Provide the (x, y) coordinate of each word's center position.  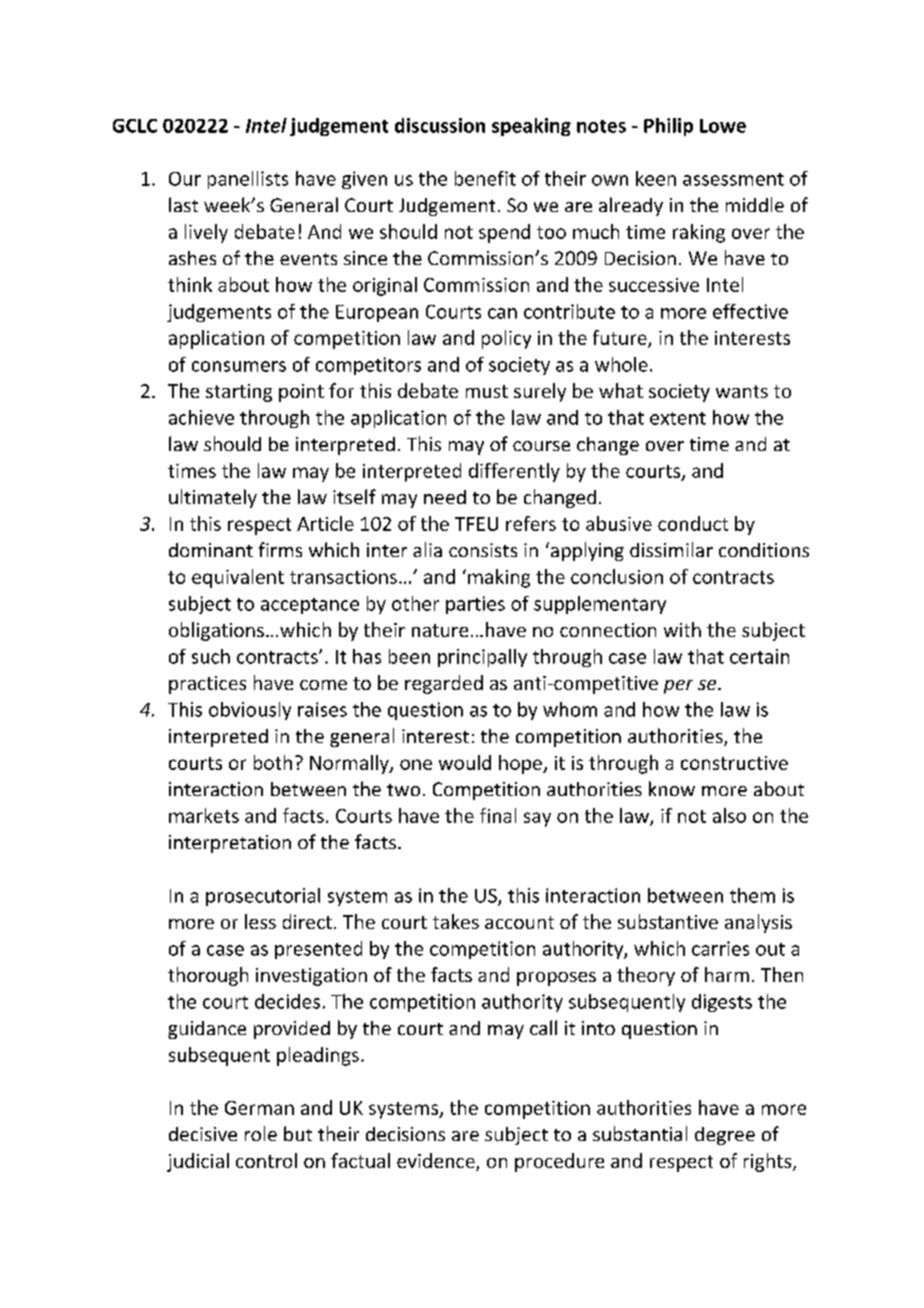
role (261, 1133)
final (498, 815)
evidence (437, 1162)
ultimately (213, 498)
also (729, 815)
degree (725, 1136)
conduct (693, 523)
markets (204, 815)
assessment (733, 179)
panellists (248, 180)
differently (514, 472)
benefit (485, 178)
